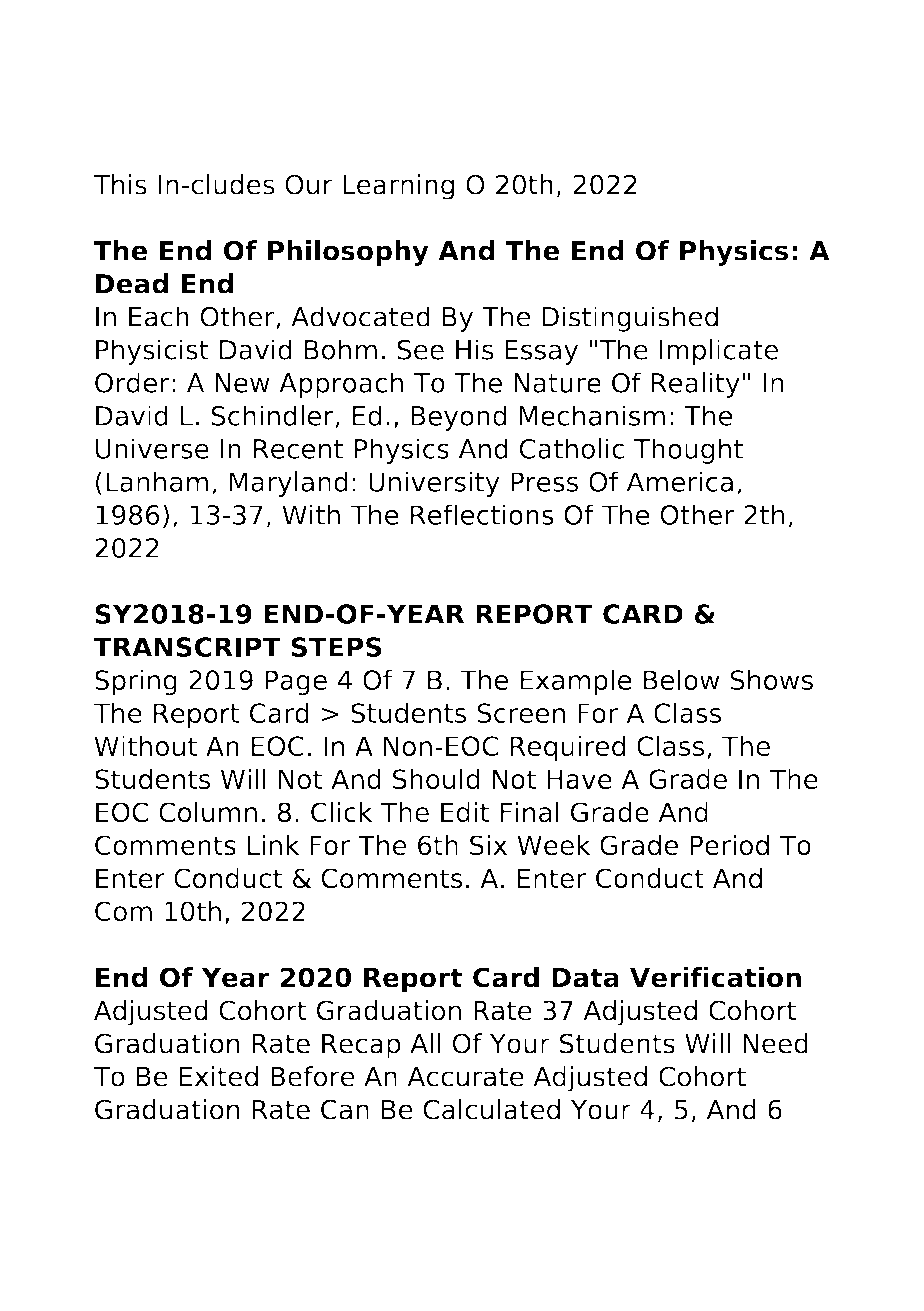  Describe the element at coordinates (120, 184) in the page. I see `This` at that location.
